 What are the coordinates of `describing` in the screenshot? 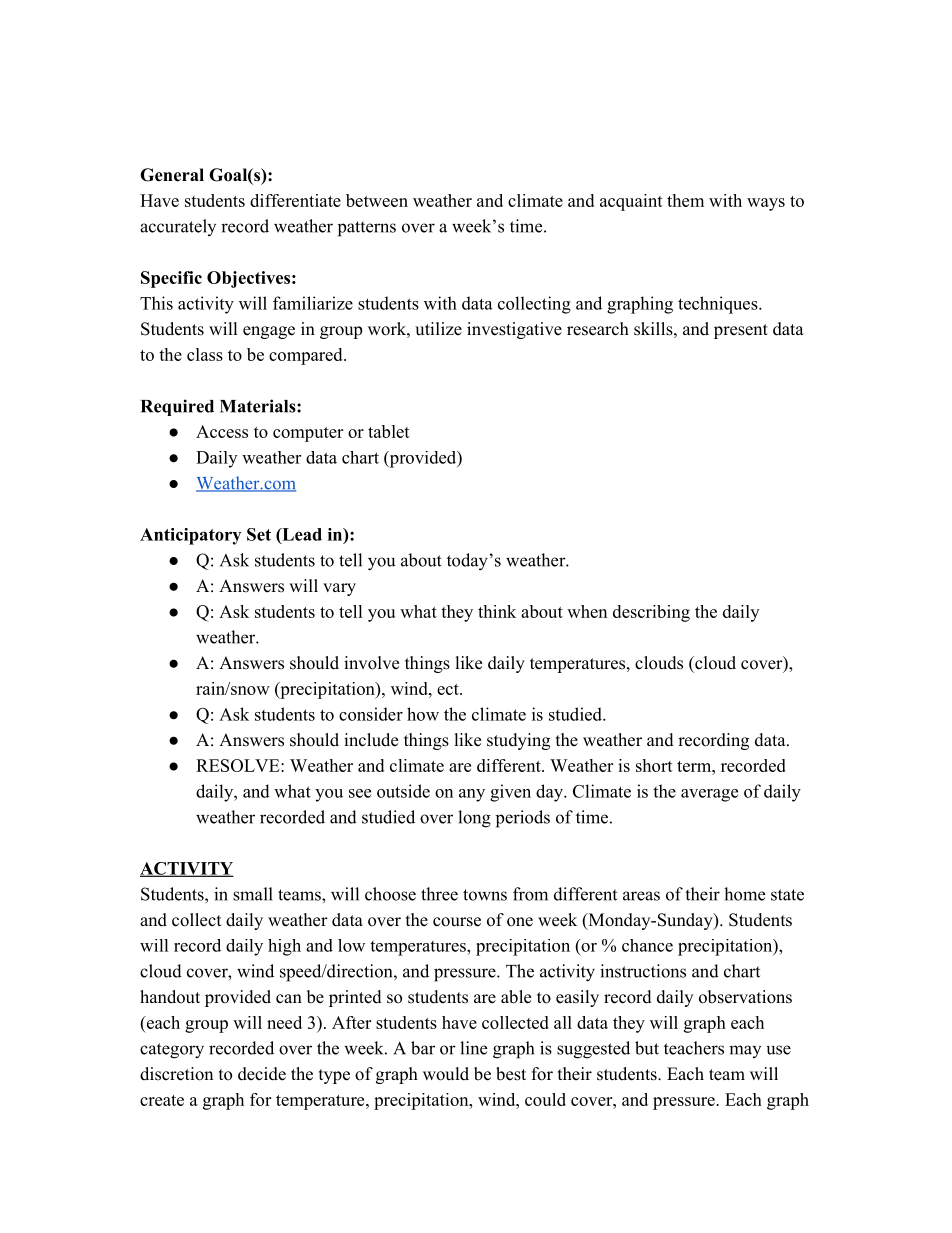 It's located at (651, 613).
